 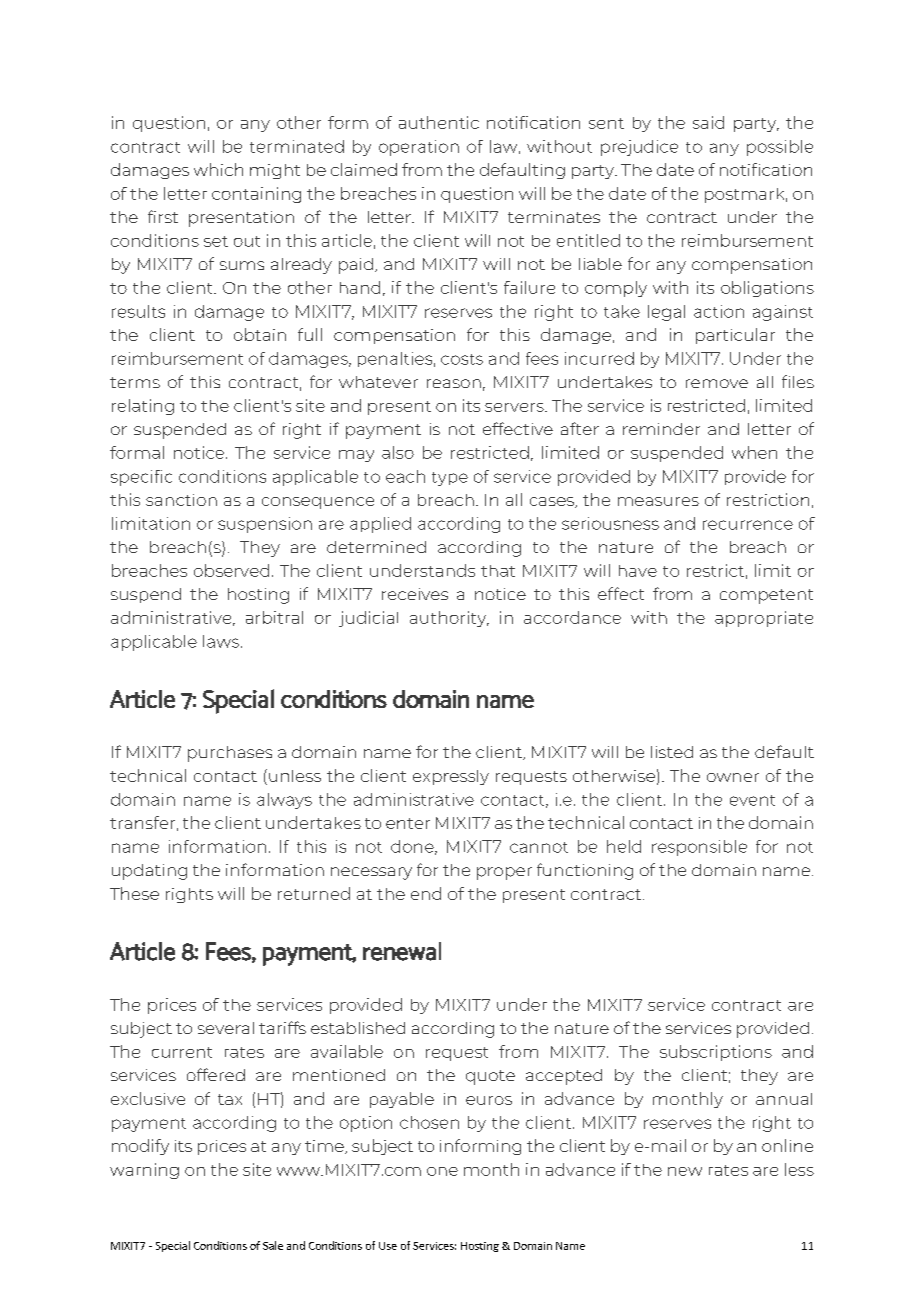 I want to click on Use, so click(x=388, y=1246).
